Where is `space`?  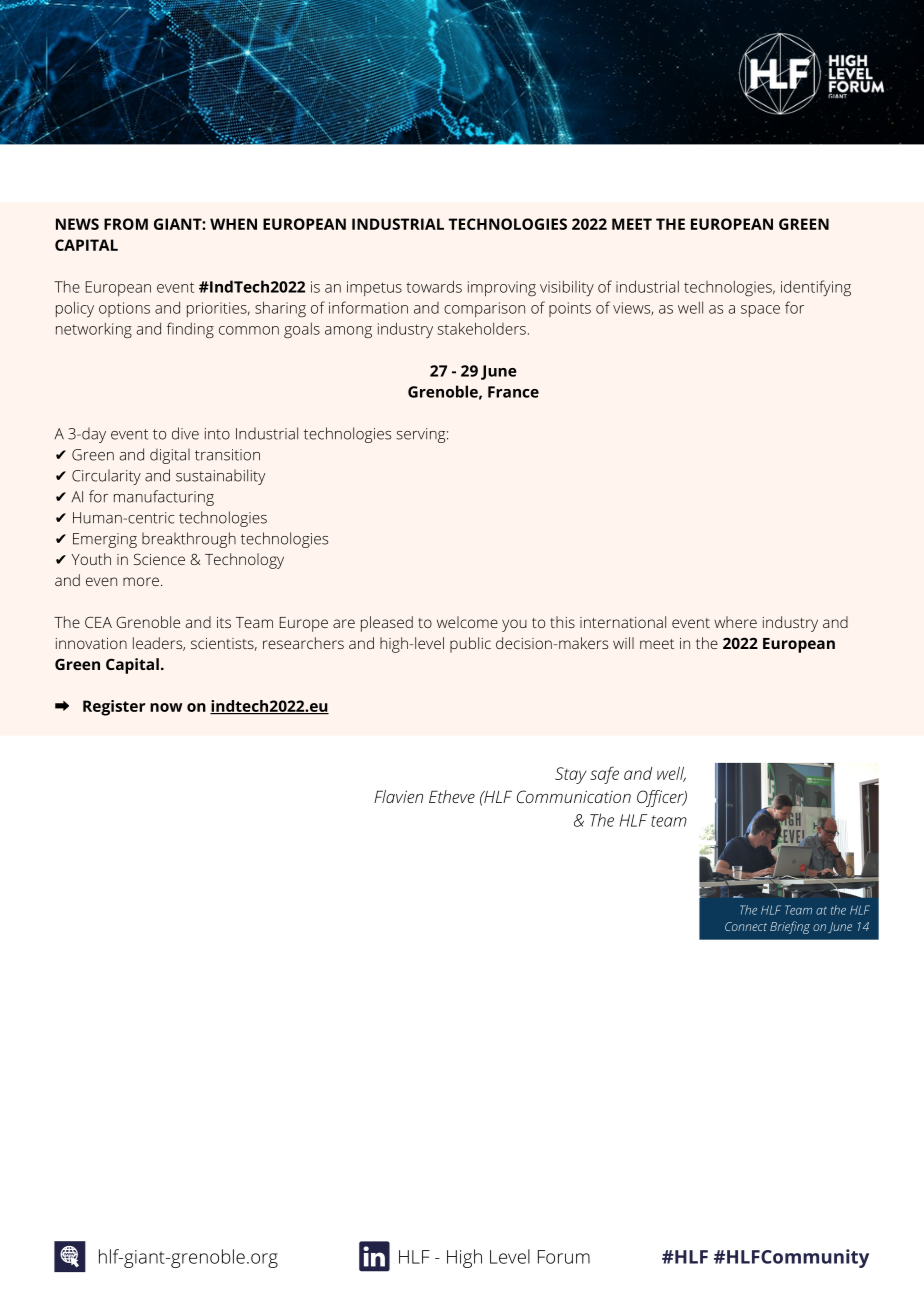
space is located at coordinates (760, 311).
